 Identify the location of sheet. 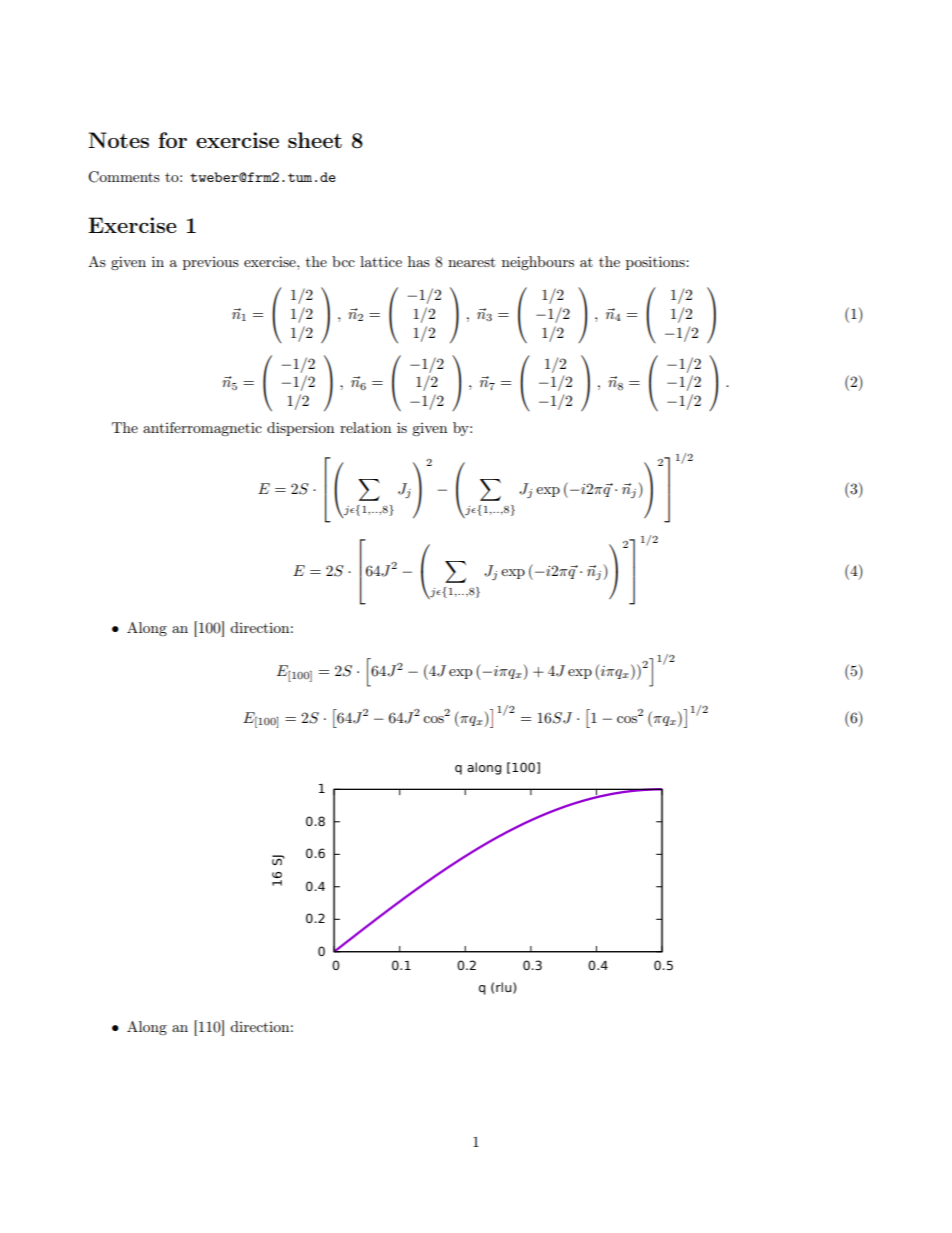
(315, 140).
